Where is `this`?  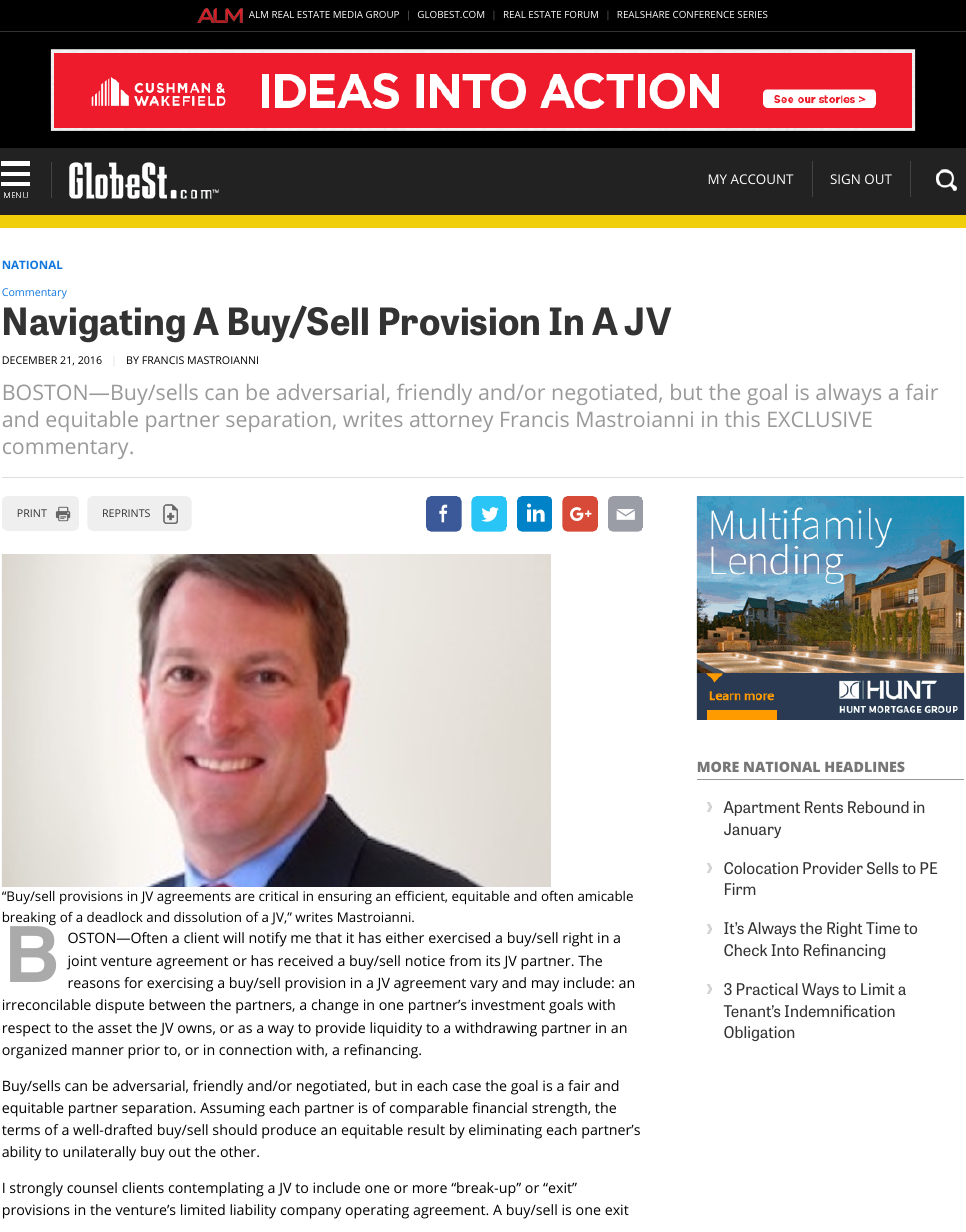
this is located at coordinates (742, 419).
